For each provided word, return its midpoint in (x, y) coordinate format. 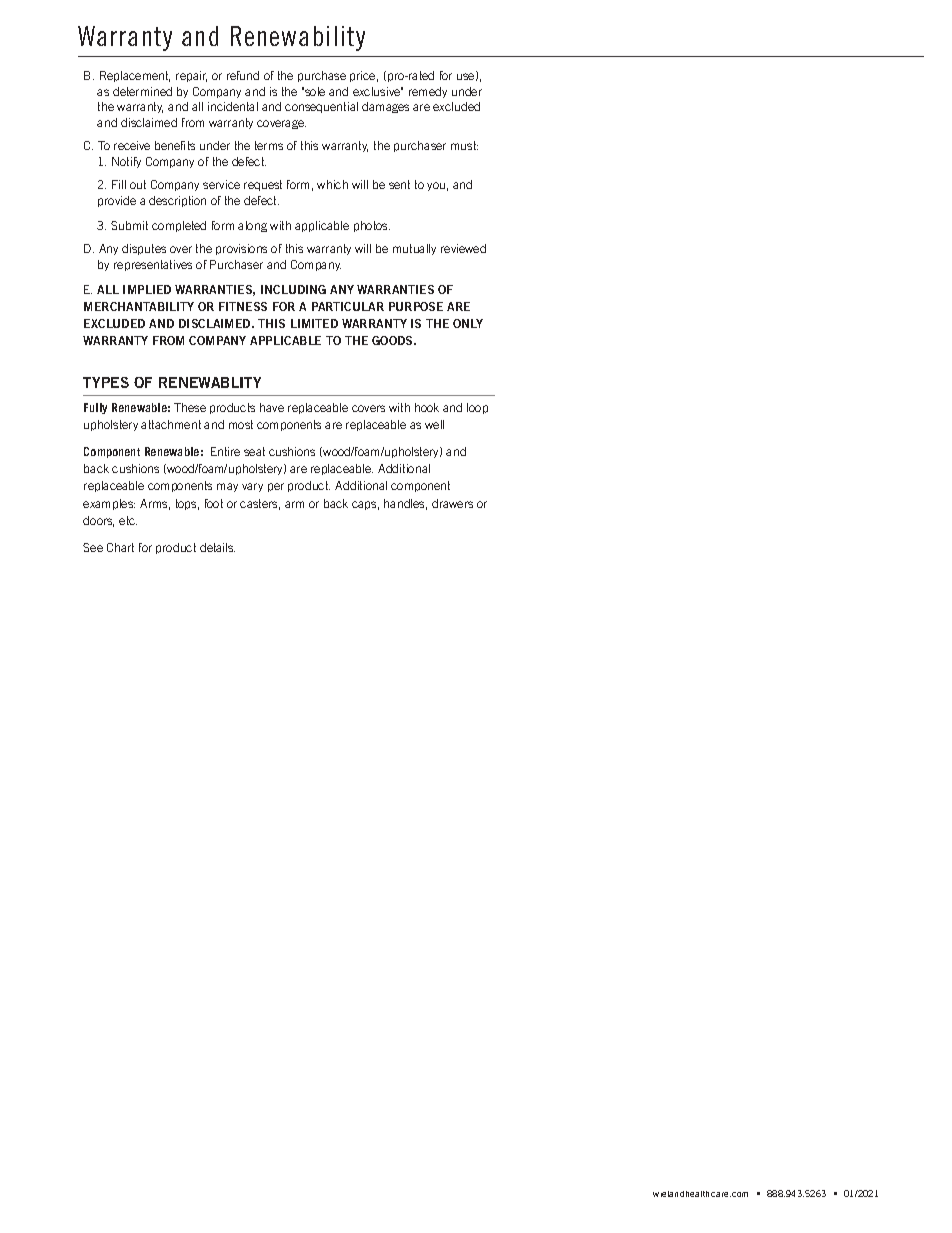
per (276, 487)
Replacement (135, 76)
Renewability (298, 38)
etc (128, 520)
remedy (428, 92)
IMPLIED (147, 289)
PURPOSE (416, 306)
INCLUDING (293, 289)
